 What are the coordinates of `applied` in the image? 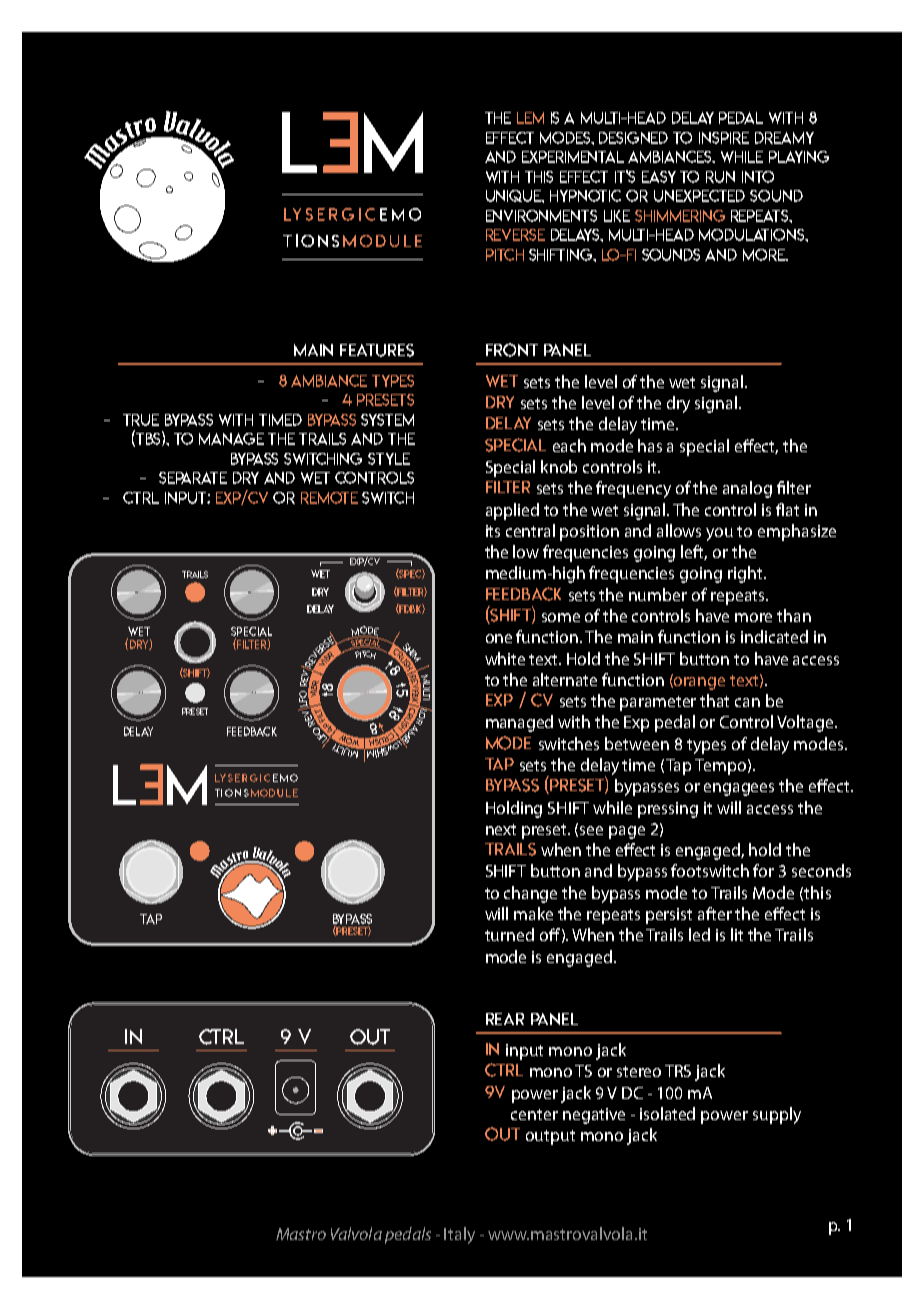 It's located at (512, 511).
